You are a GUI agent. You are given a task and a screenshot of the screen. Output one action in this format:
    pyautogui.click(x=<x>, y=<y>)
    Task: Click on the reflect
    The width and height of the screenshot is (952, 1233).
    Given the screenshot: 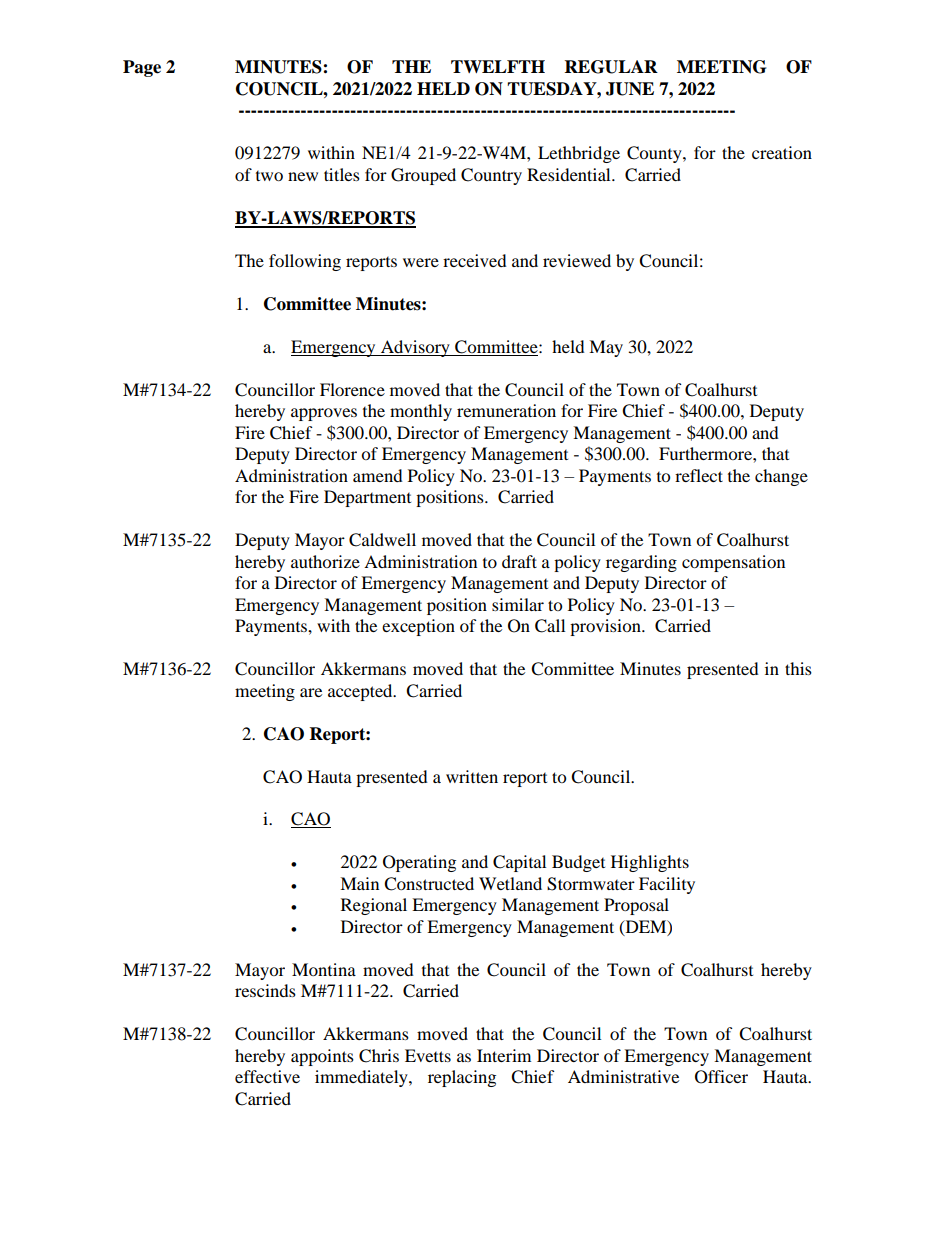 What is the action you would take?
    pyautogui.click(x=699, y=475)
